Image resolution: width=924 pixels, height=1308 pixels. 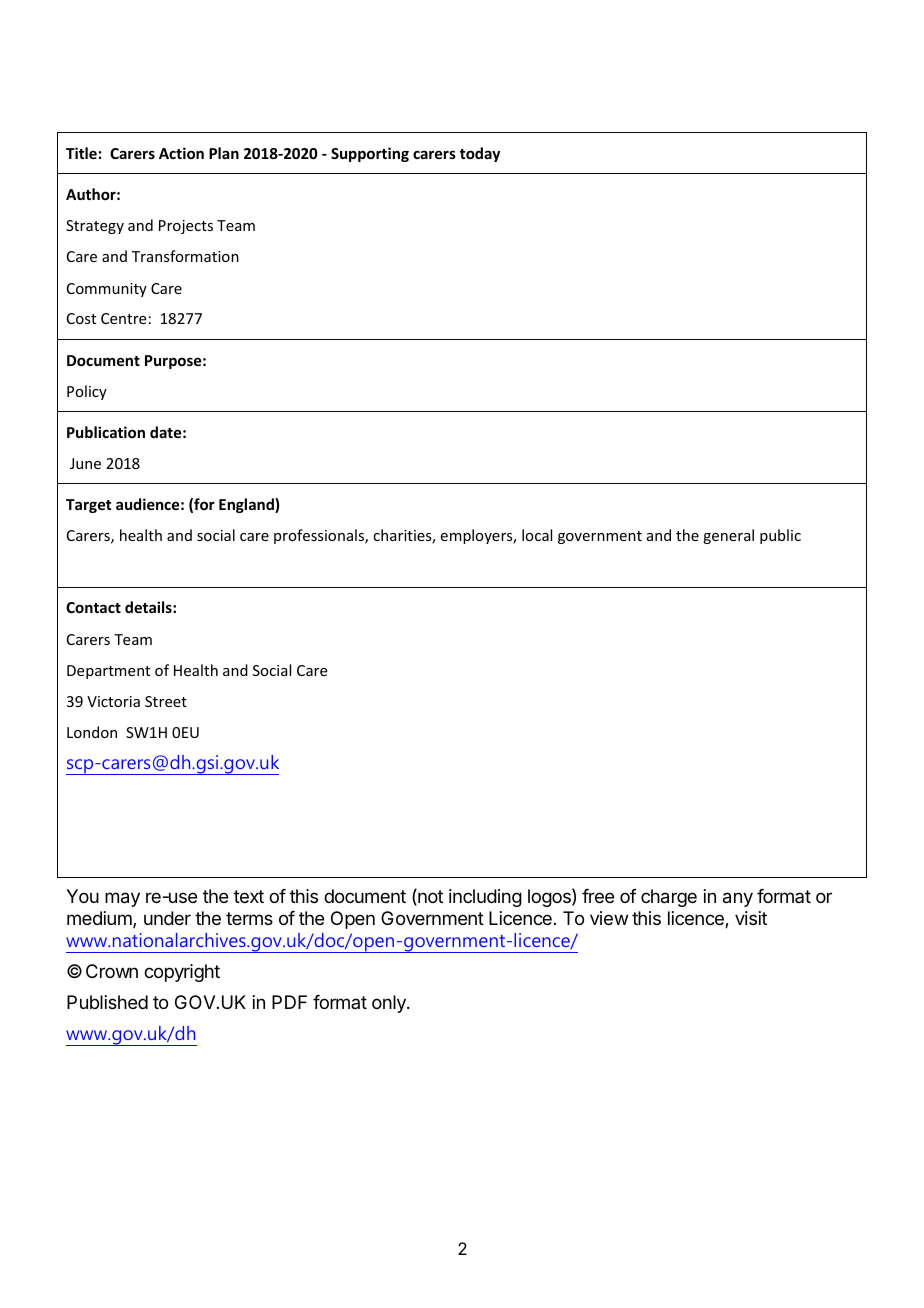 What do you see at coordinates (485, 898) in the image?
I see `including` at bounding box center [485, 898].
